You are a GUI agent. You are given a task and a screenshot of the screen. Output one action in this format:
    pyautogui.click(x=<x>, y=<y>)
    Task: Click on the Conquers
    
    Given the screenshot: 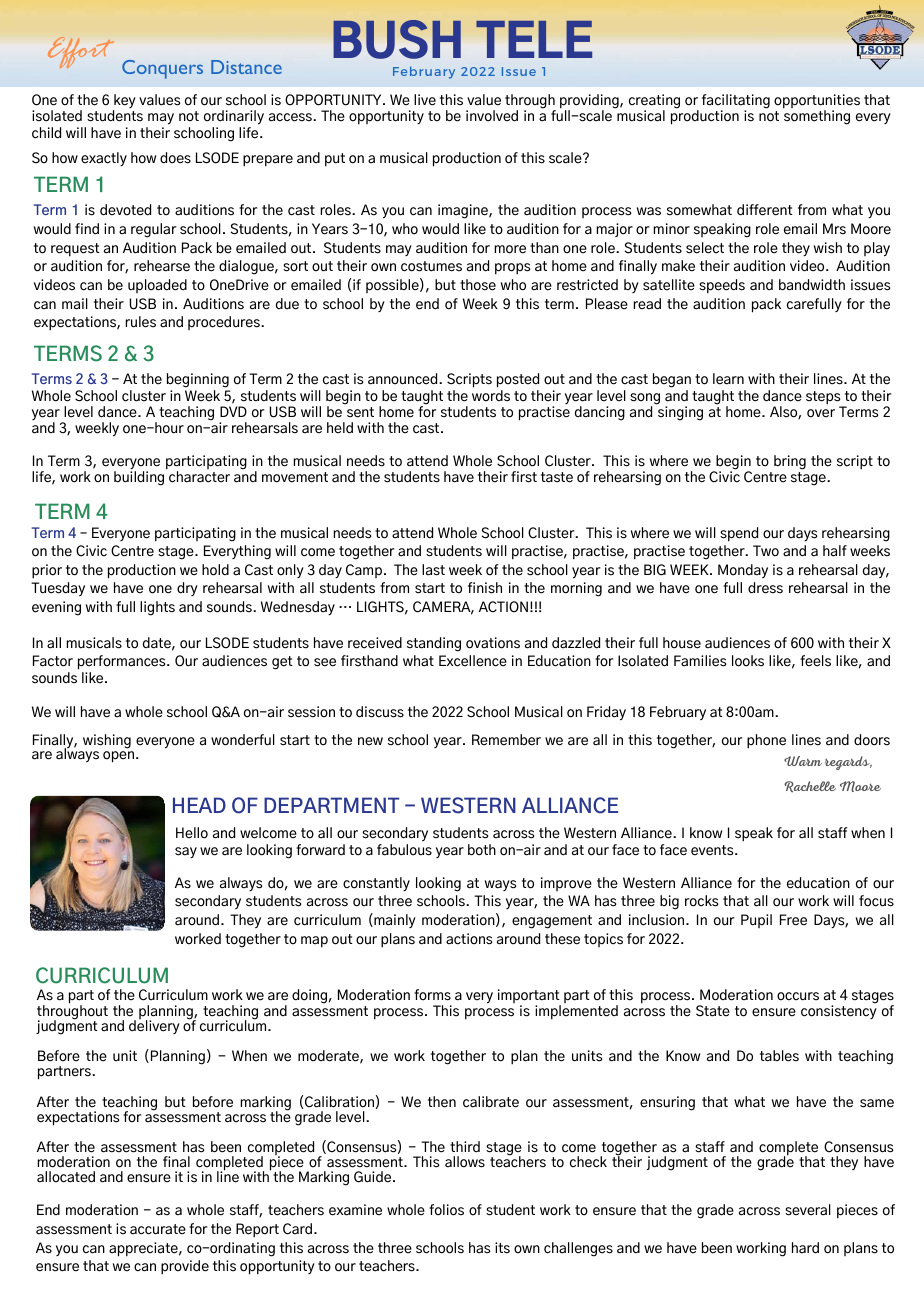 What is the action you would take?
    pyautogui.click(x=162, y=69)
